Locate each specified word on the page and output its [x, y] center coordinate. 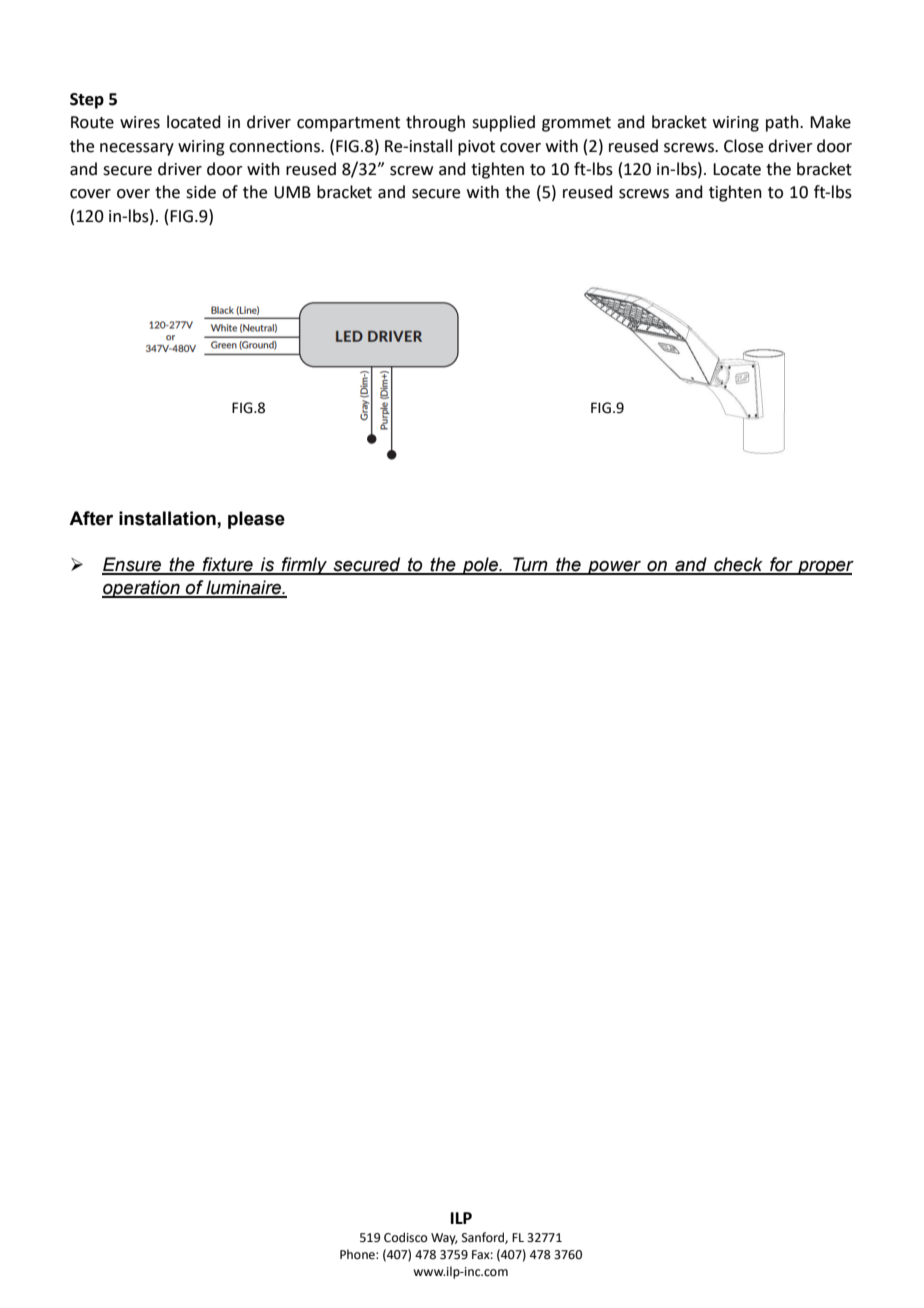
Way [444, 1239]
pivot [476, 148]
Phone [358, 1254]
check [738, 565]
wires [140, 122]
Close [743, 146]
